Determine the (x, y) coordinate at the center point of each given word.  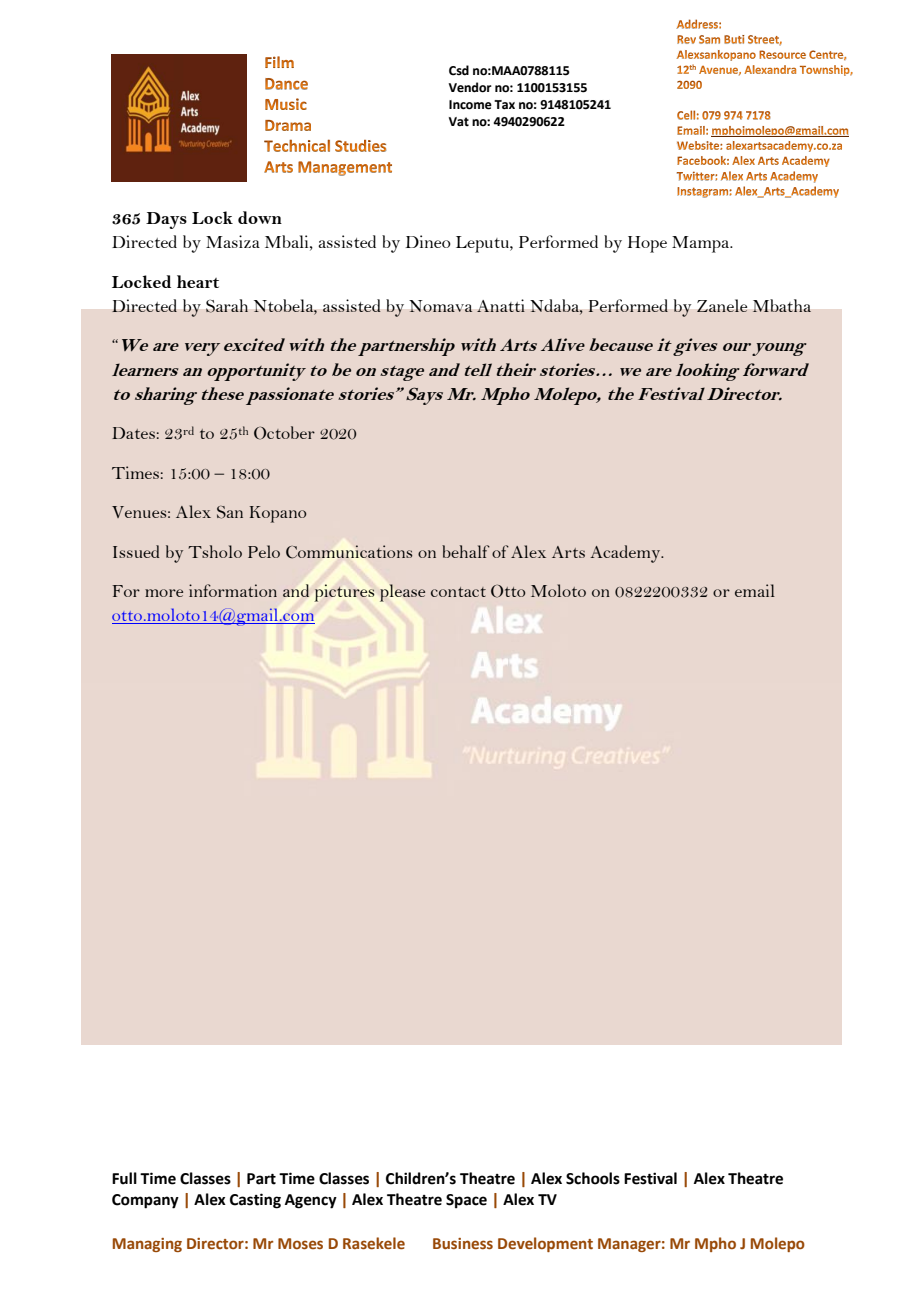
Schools (593, 1178)
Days (166, 220)
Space (466, 1201)
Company (145, 1201)
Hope (647, 244)
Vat (459, 122)
